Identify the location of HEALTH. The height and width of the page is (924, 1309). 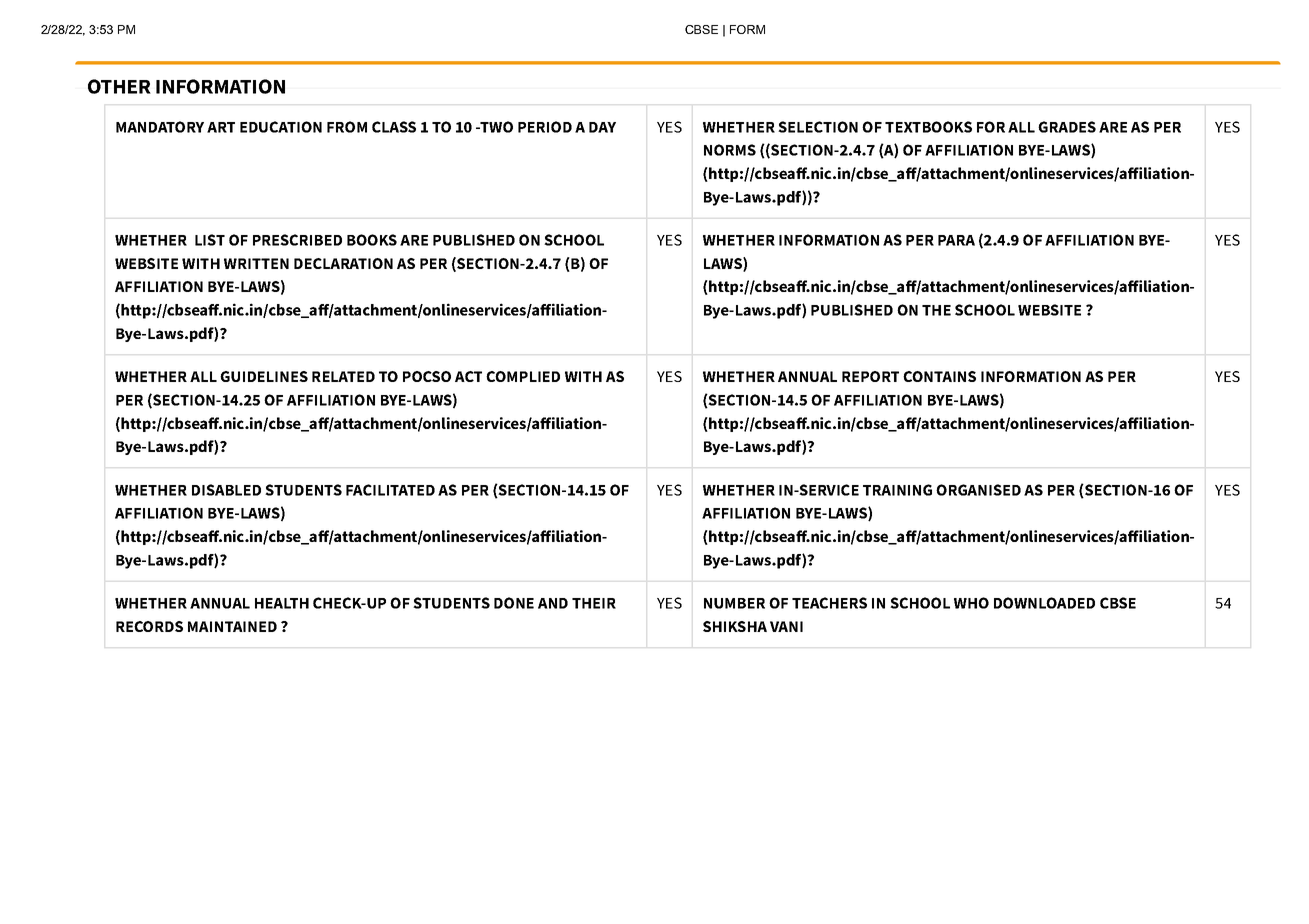
(282, 603).
